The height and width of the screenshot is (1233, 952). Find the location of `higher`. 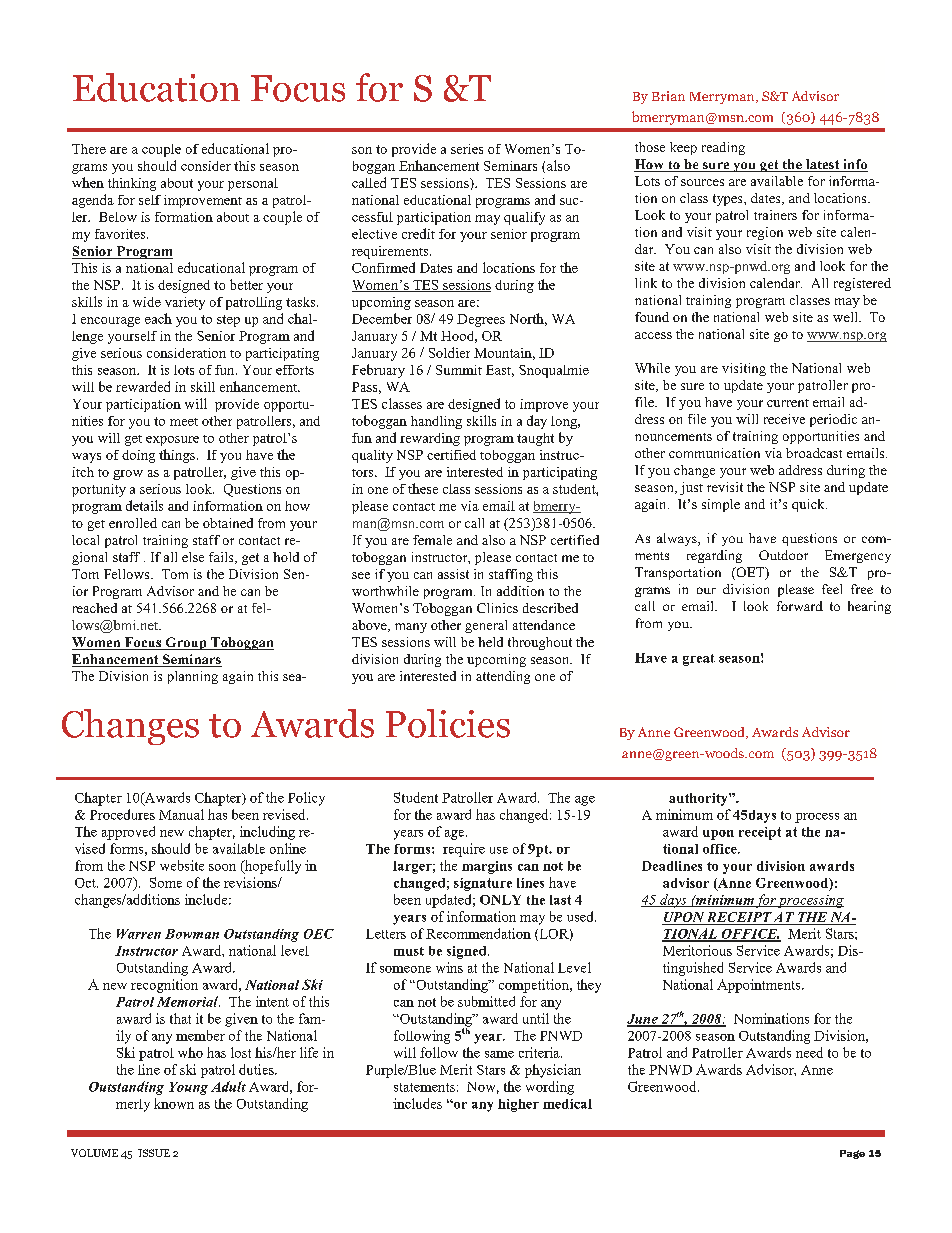

higher is located at coordinates (518, 1105).
